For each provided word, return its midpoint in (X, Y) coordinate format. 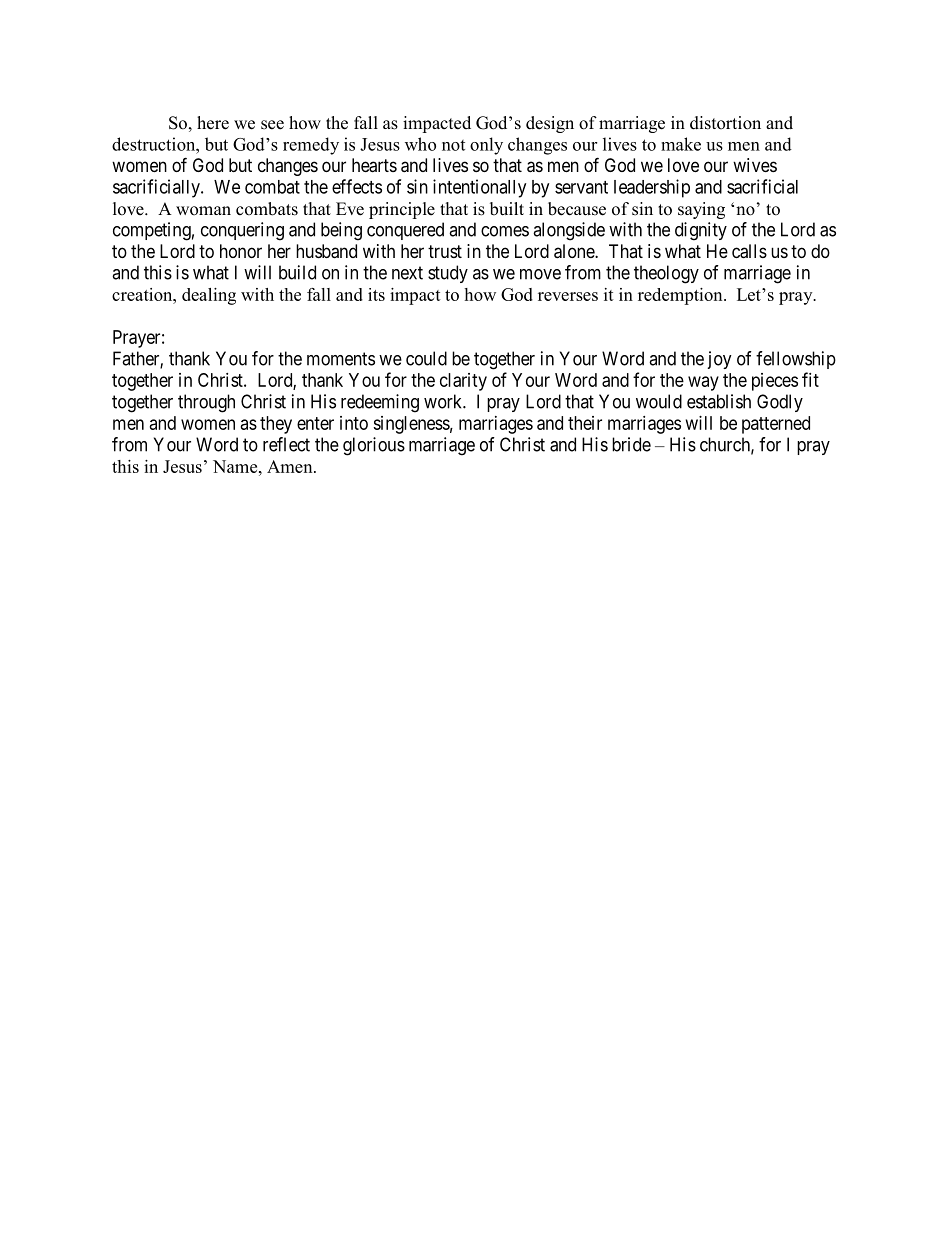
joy (719, 360)
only (486, 146)
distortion (725, 123)
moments (341, 359)
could (426, 358)
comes (505, 231)
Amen (291, 466)
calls (749, 251)
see (272, 125)
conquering (242, 231)
